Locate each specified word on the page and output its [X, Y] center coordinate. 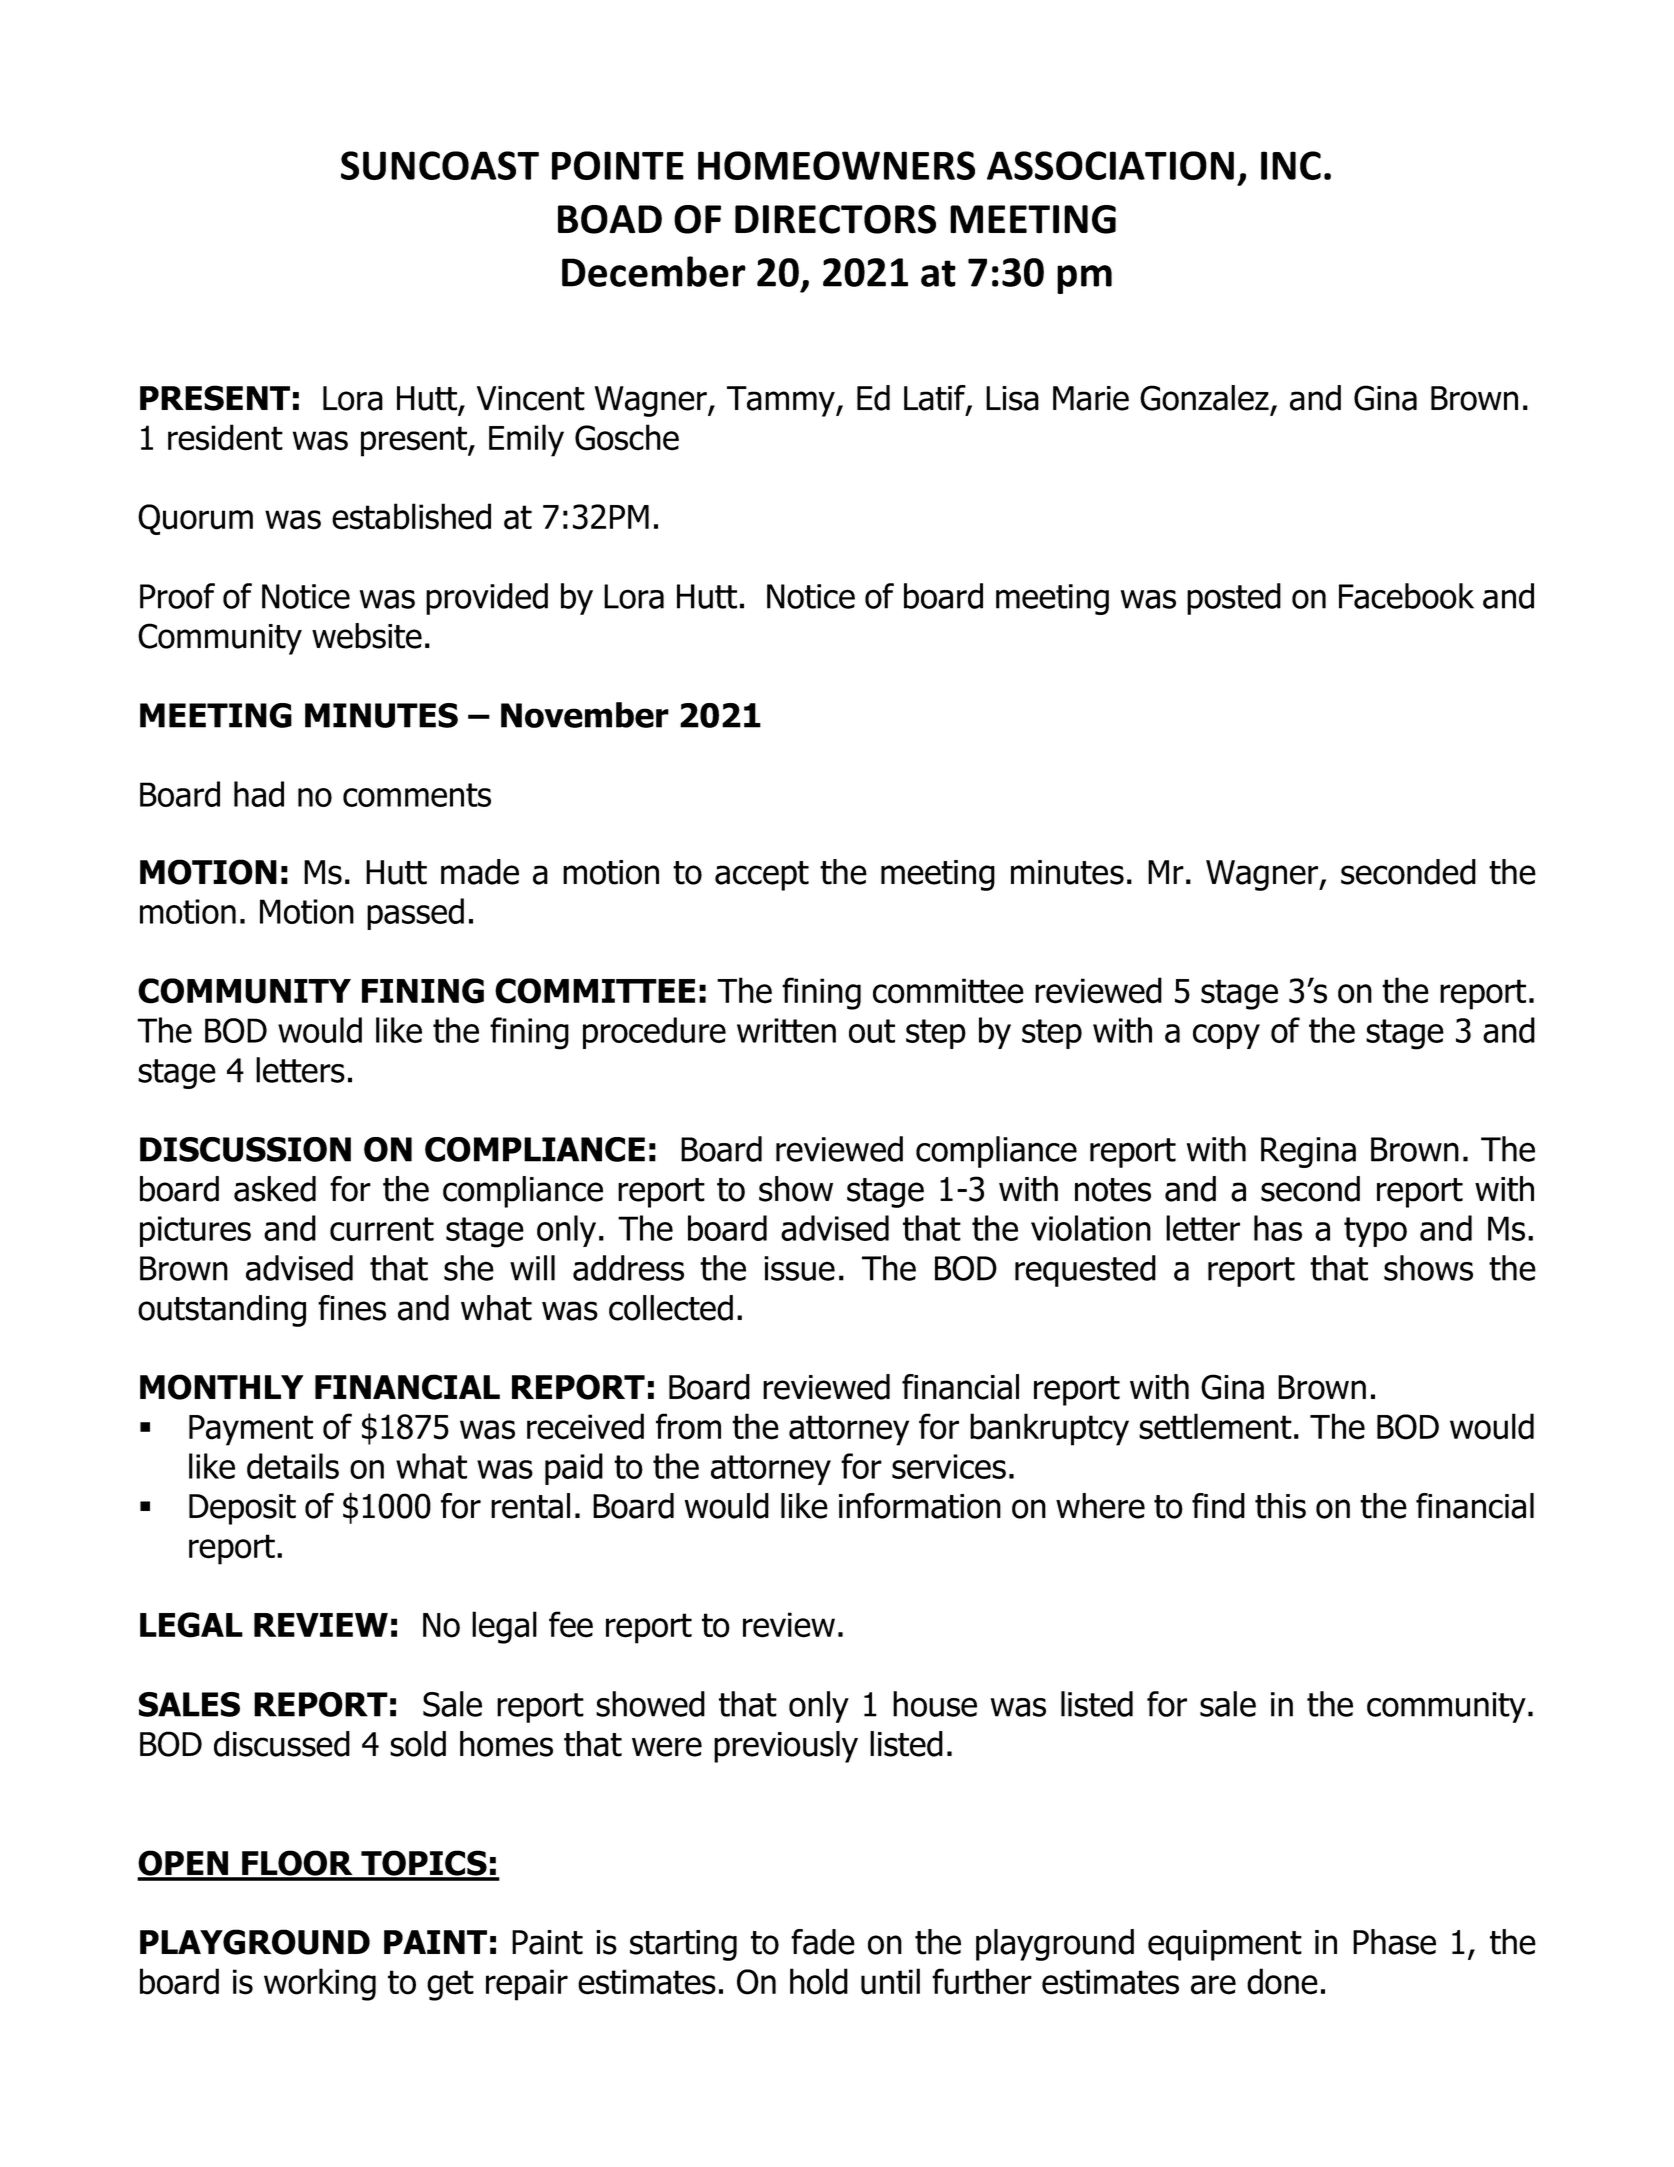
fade [823, 1942]
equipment [1225, 1945]
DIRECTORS [835, 219]
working [320, 1984]
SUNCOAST [440, 165]
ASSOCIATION [1110, 165]
